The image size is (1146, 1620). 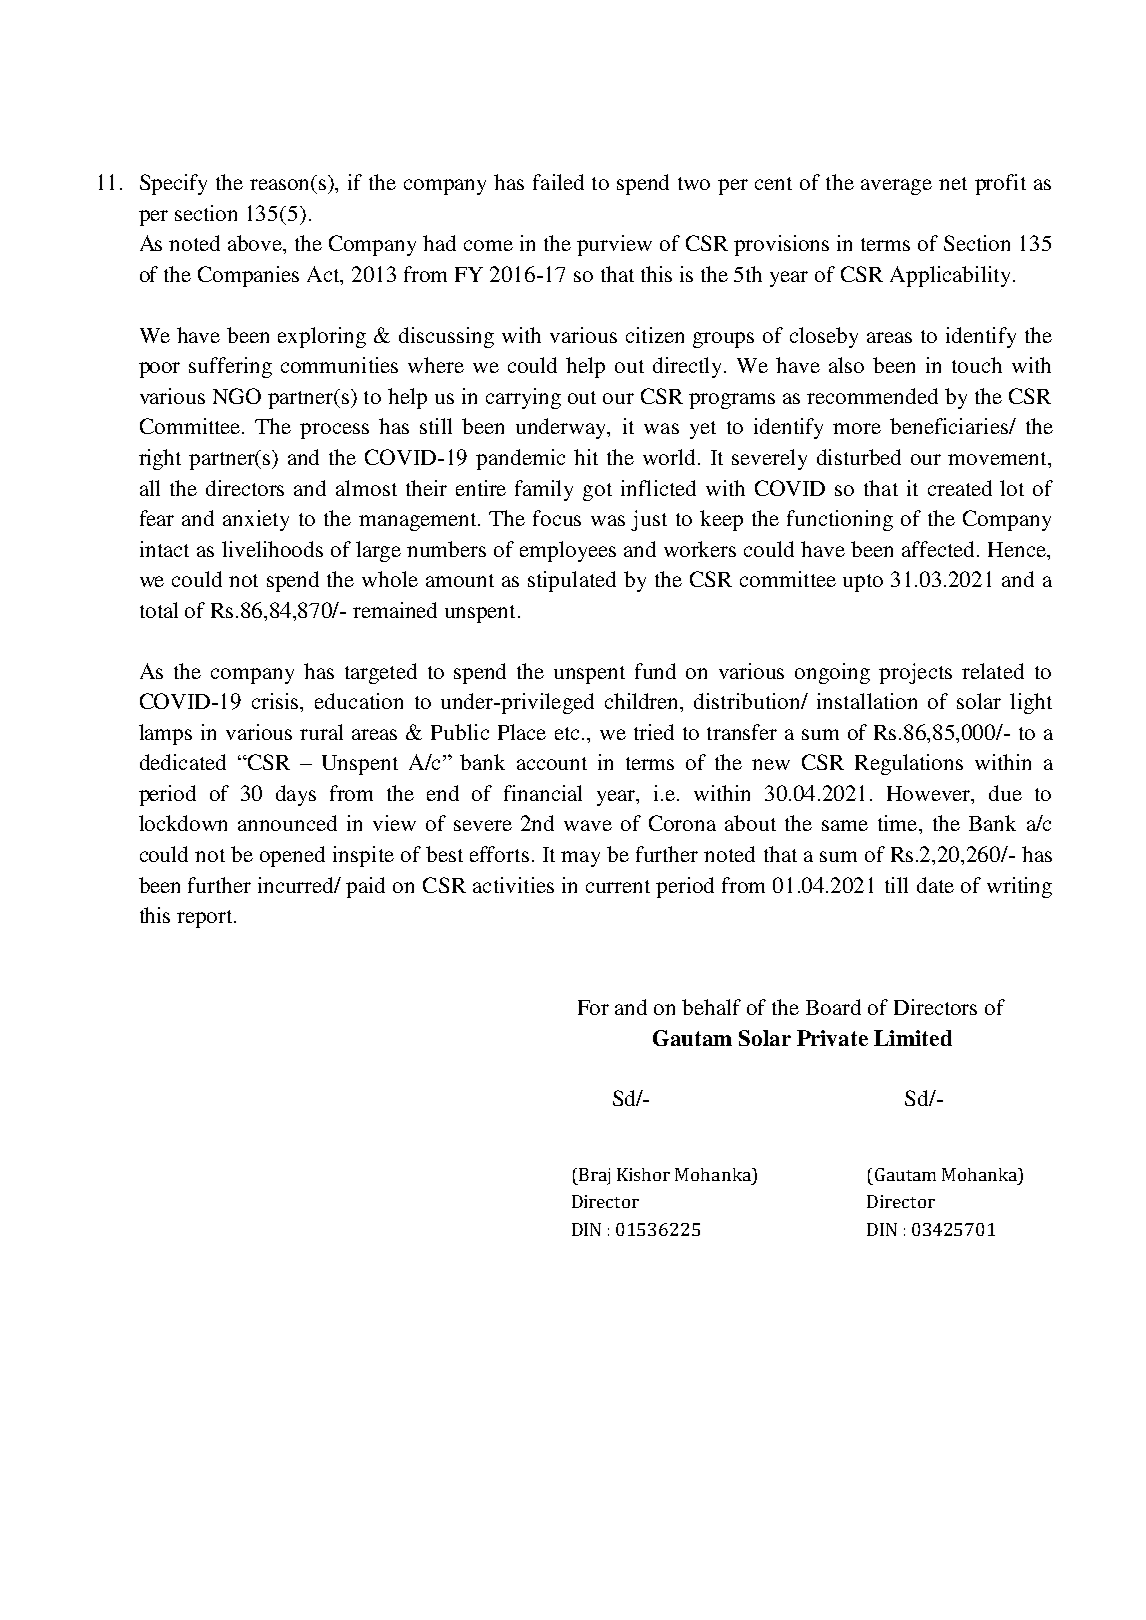 What do you see at coordinates (256, 244) in the screenshot?
I see `above` at bounding box center [256, 244].
